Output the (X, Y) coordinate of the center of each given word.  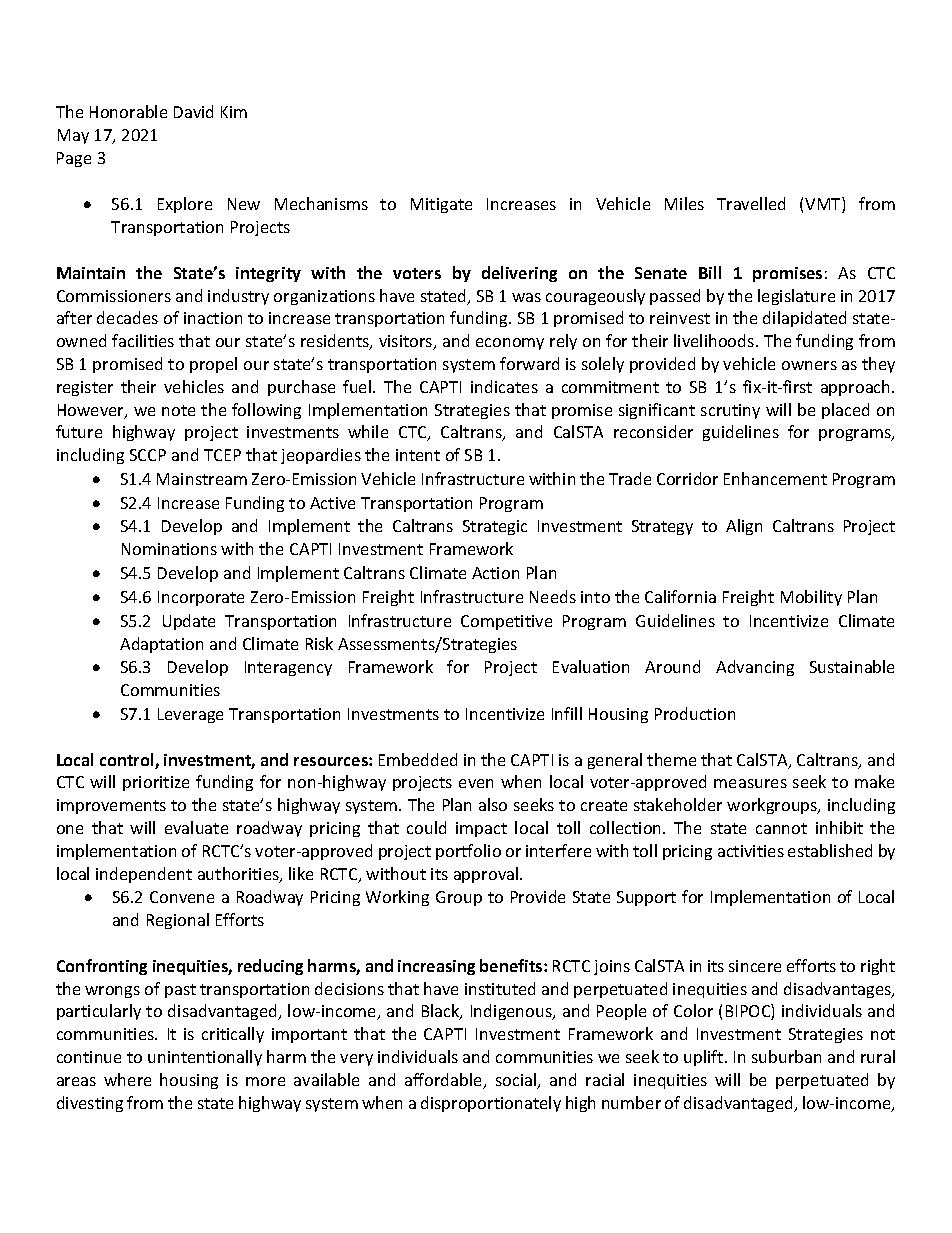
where (127, 1079)
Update (189, 622)
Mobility (811, 598)
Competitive (506, 622)
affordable (445, 1081)
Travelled (751, 203)
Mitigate (441, 205)
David (193, 111)
